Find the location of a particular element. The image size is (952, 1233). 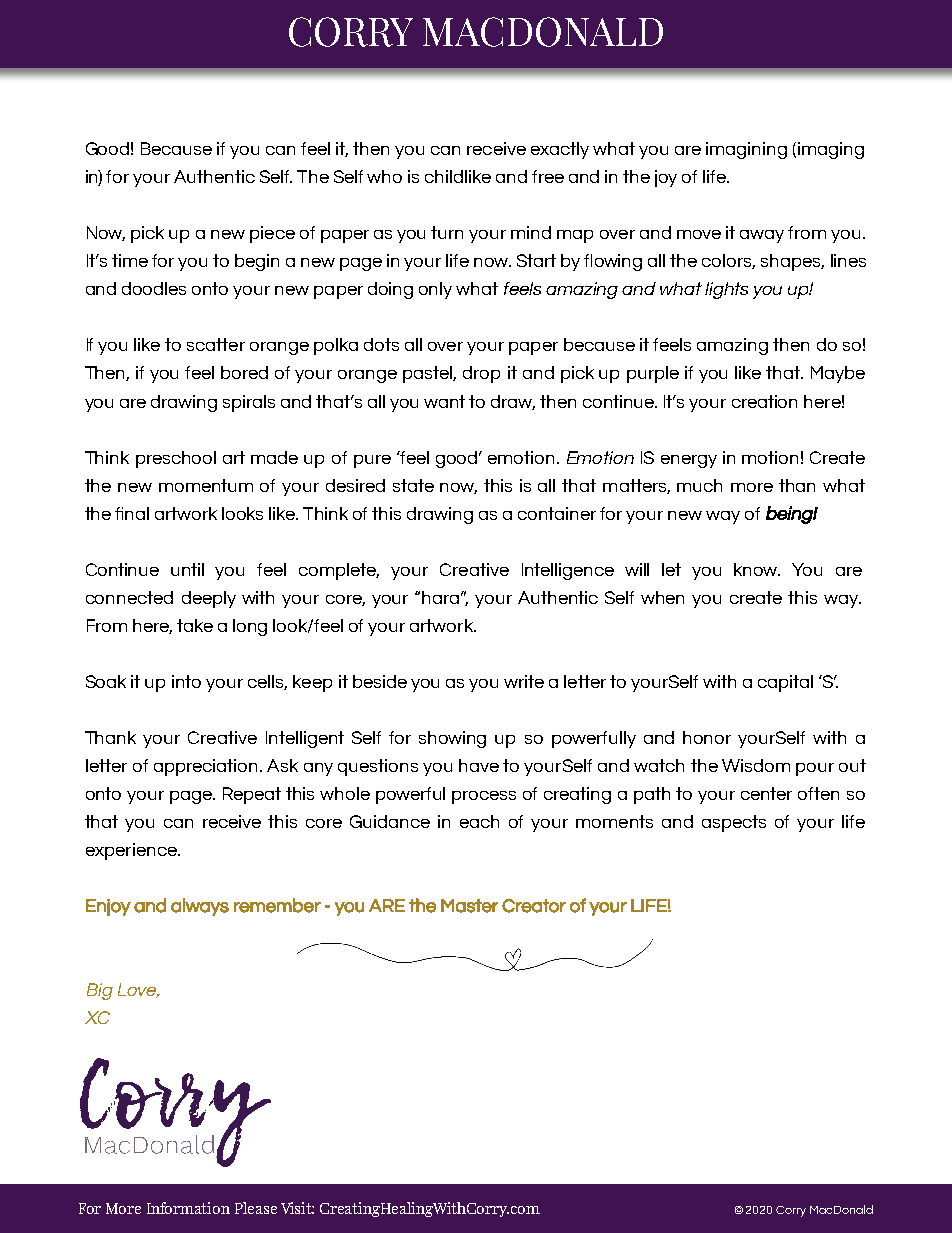

free is located at coordinates (548, 176).
